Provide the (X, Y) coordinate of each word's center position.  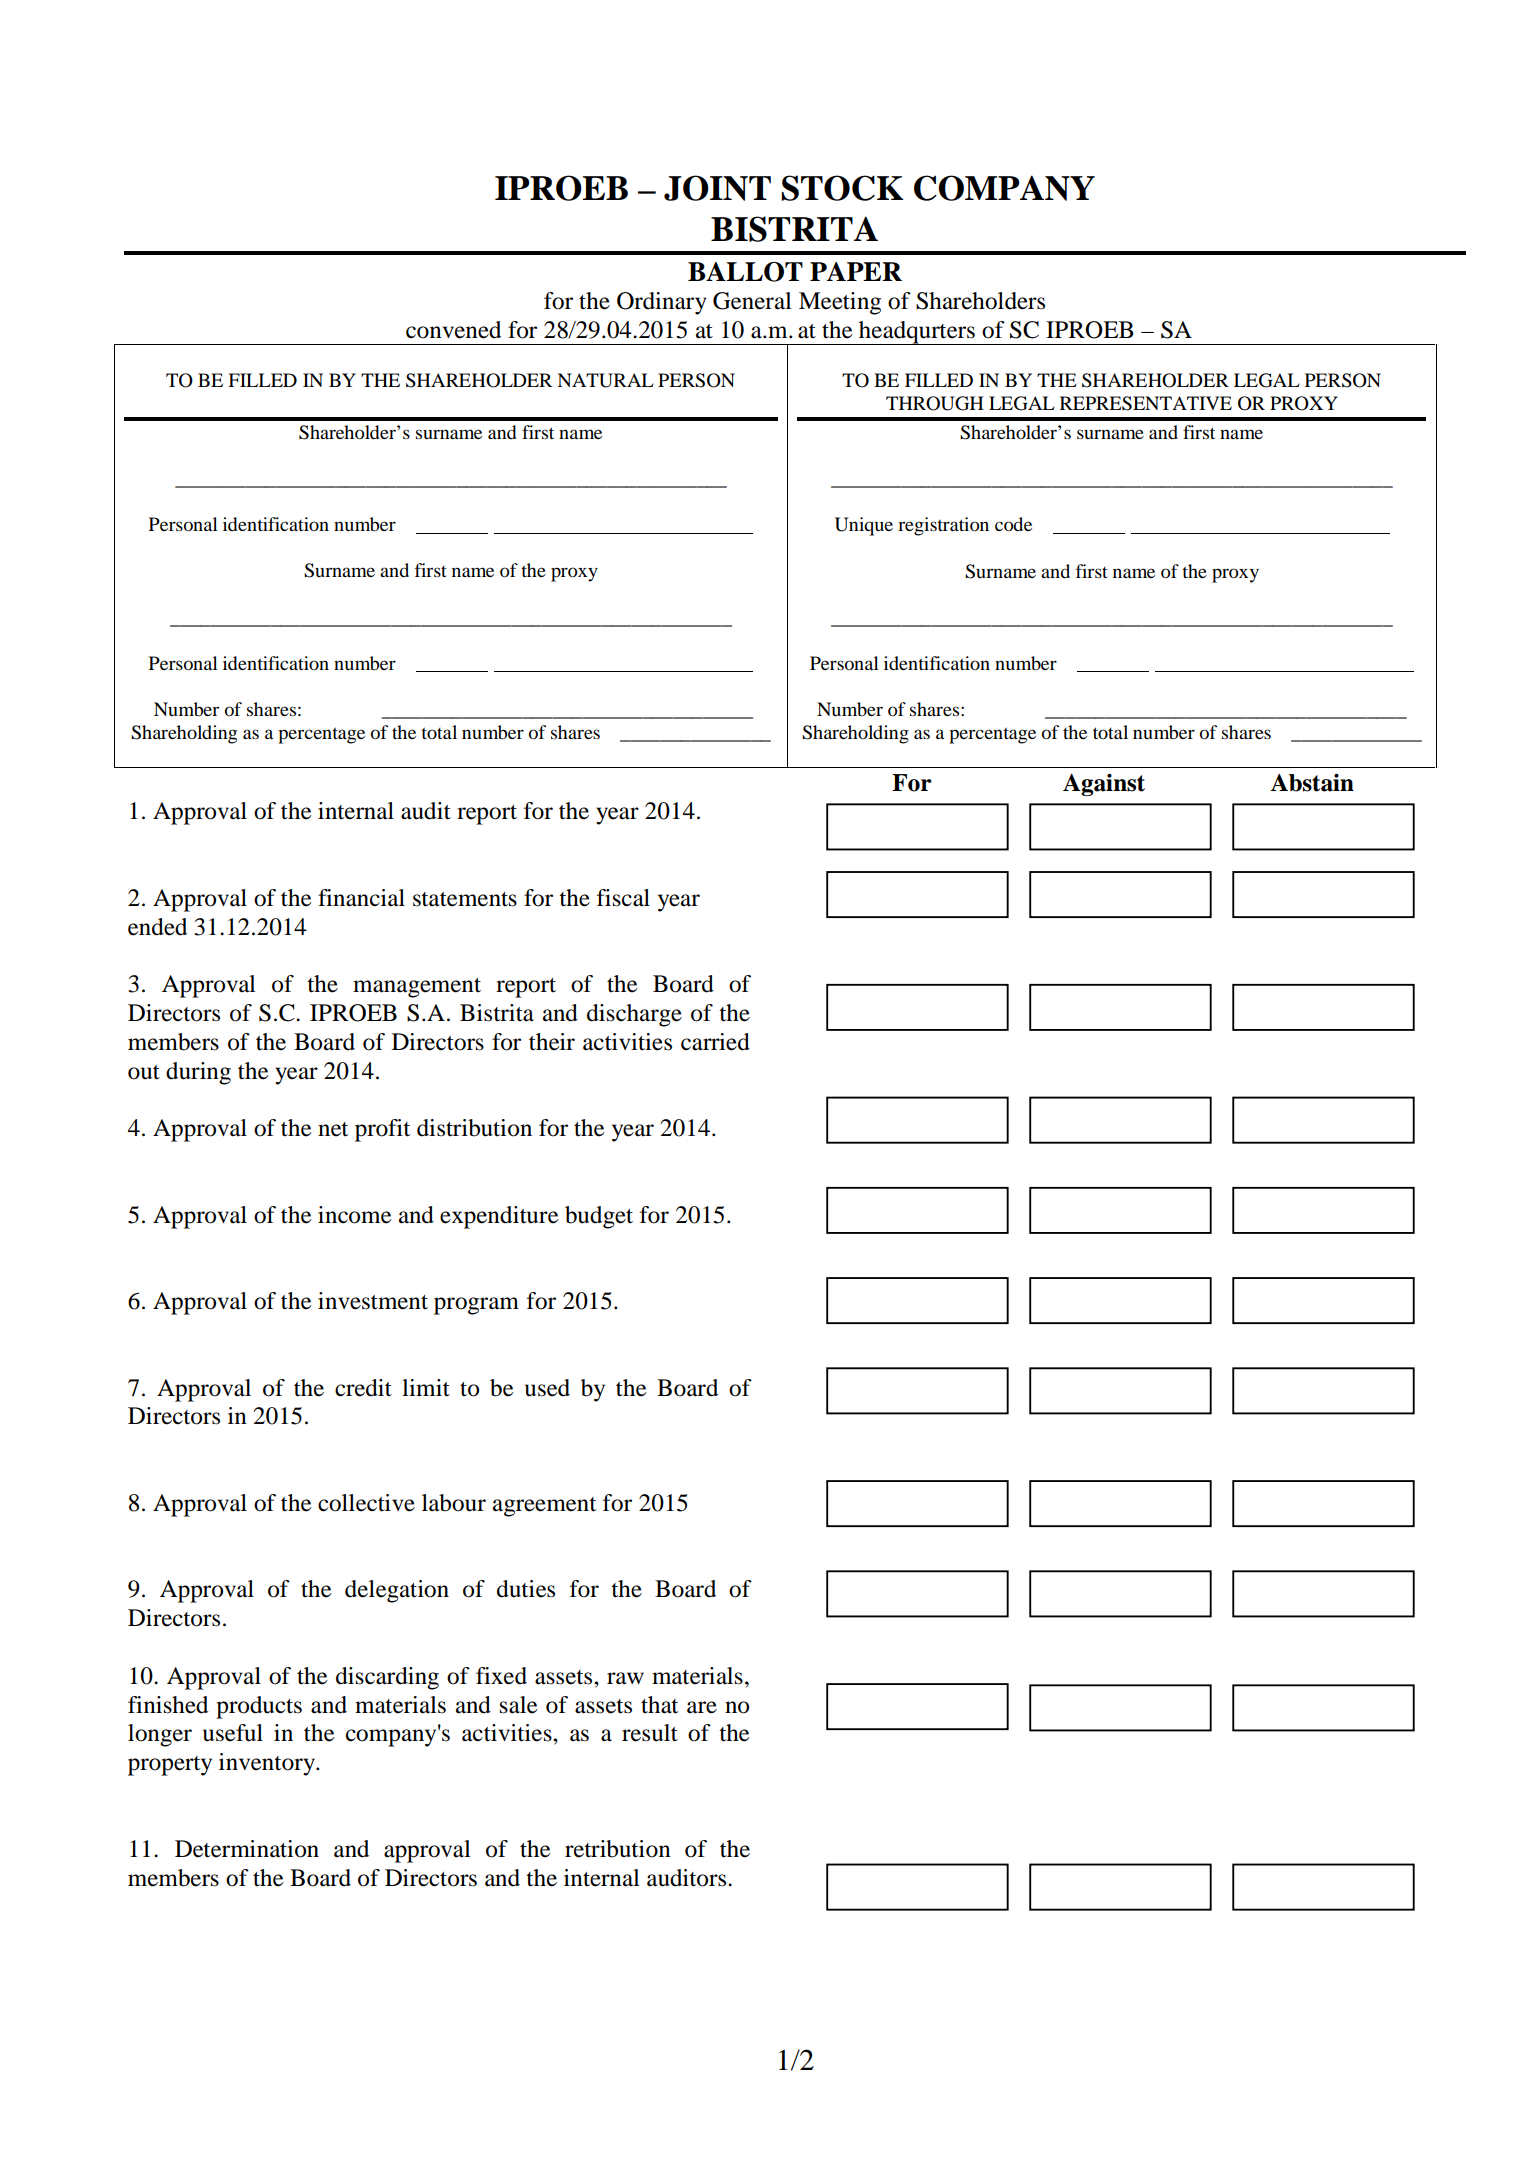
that (659, 1705)
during (198, 1073)
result (650, 1733)
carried (715, 1042)
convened (453, 330)
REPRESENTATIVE (1146, 403)
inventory (268, 1764)
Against (1104, 784)
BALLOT (745, 272)
